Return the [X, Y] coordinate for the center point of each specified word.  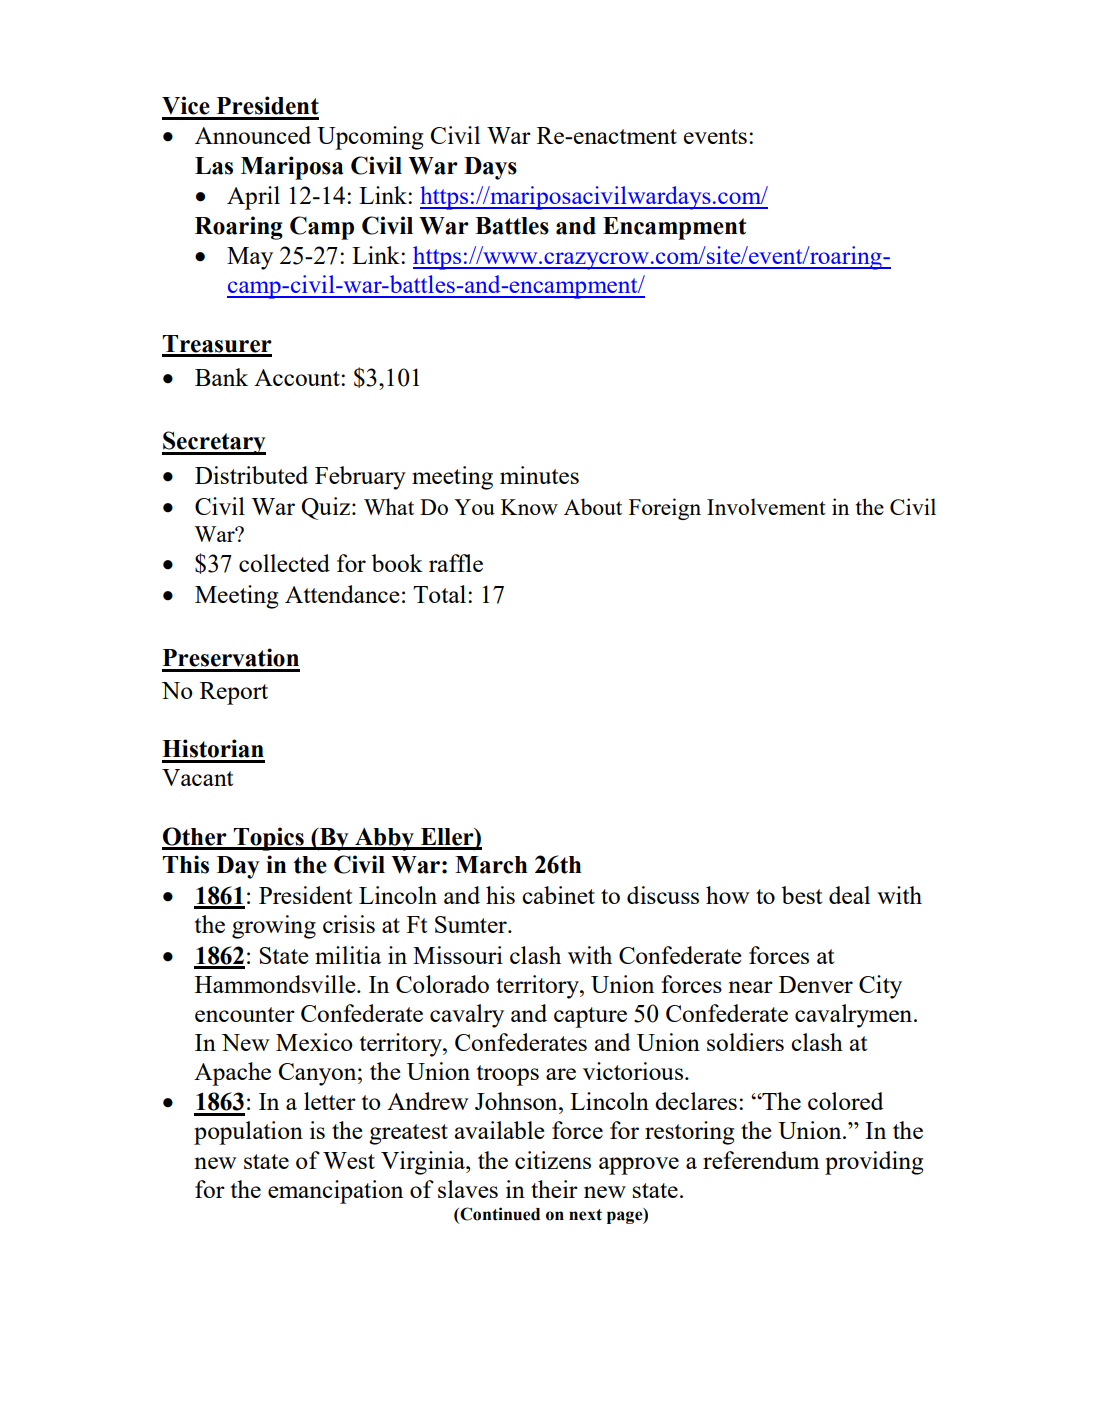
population [248, 1133]
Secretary [214, 443]
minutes [539, 475]
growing [274, 927]
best [801, 895]
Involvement [766, 506]
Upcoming [370, 138]
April [253, 198]
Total [441, 594]
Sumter [472, 924]
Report [234, 693]
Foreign [665, 509]
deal [849, 895]
